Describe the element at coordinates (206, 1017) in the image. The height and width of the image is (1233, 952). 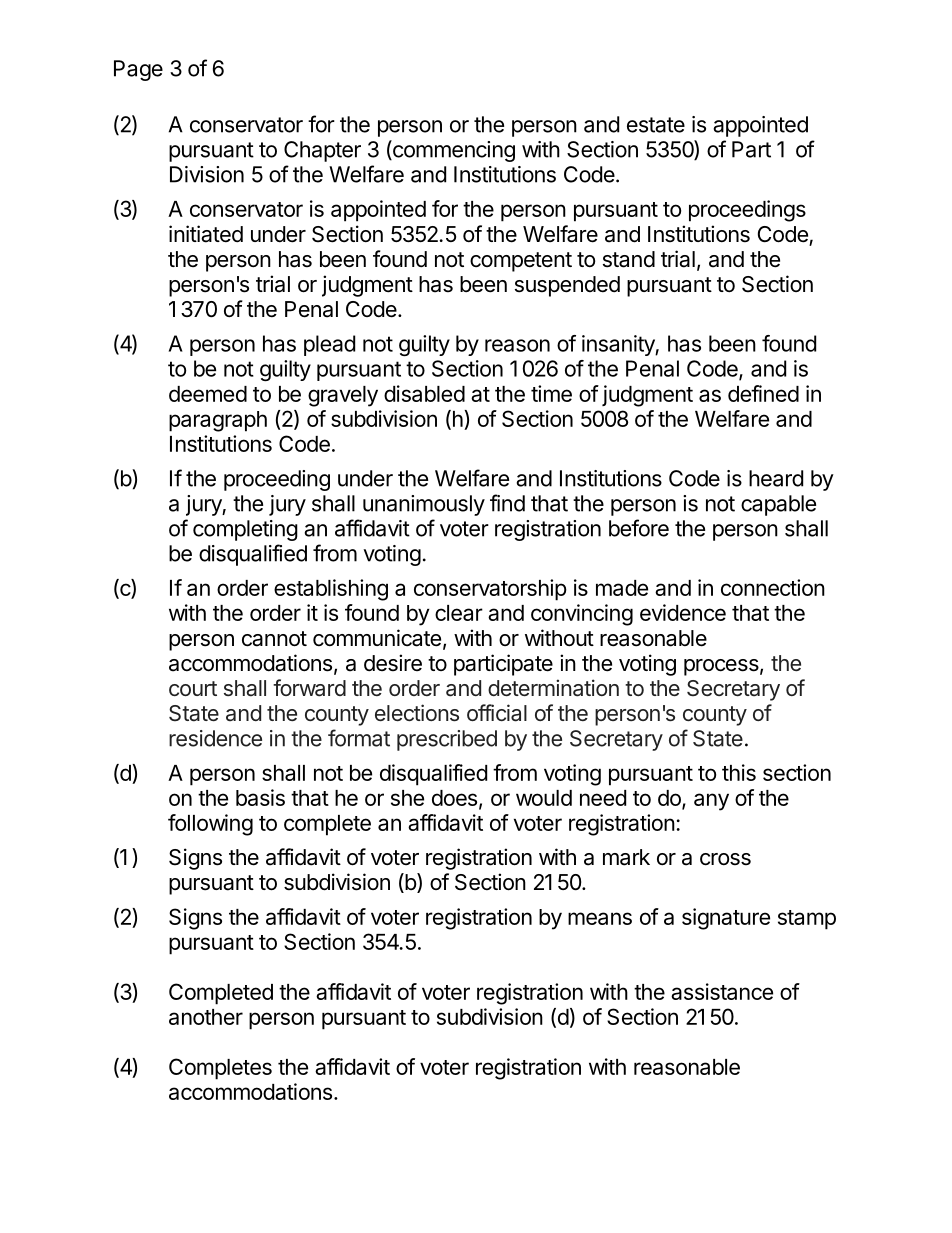
I see `another` at that location.
